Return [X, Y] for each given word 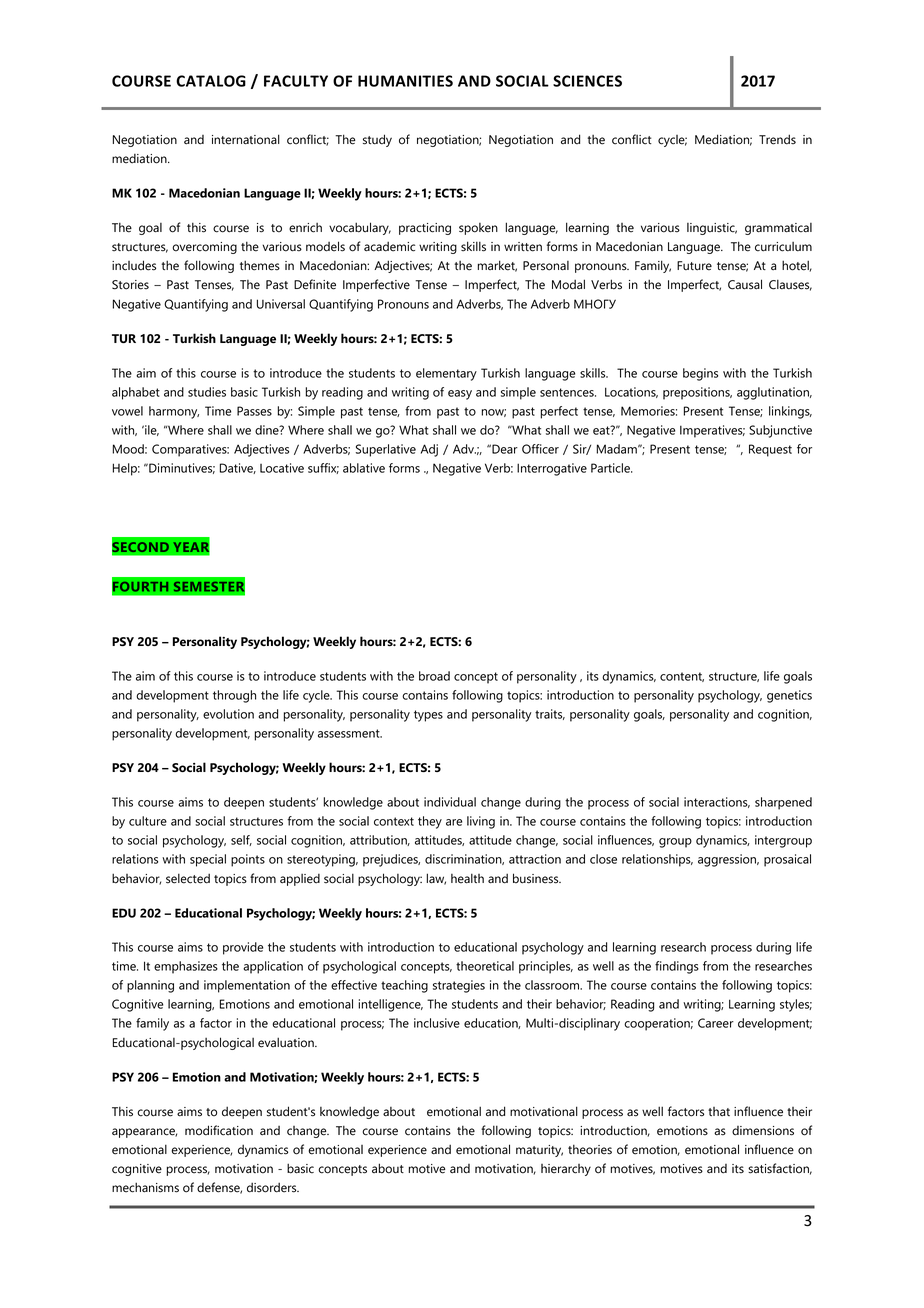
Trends [777, 139]
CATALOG [211, 81]
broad [434, 676]
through [234, 696]
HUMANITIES [405, 81]
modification [219, 1130]
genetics [789, 696]
